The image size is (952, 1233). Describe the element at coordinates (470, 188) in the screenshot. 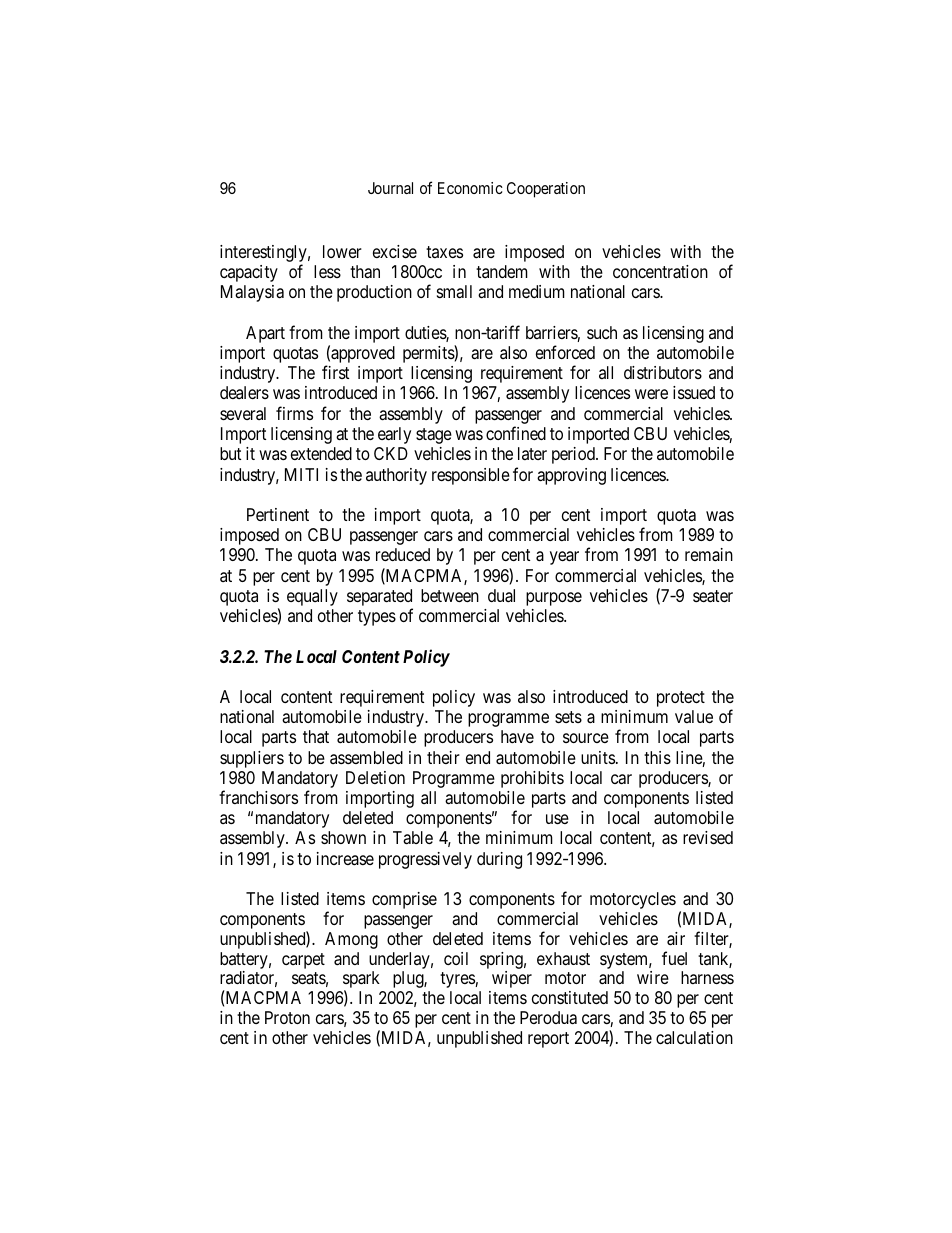

I see `Economic` at that location.
